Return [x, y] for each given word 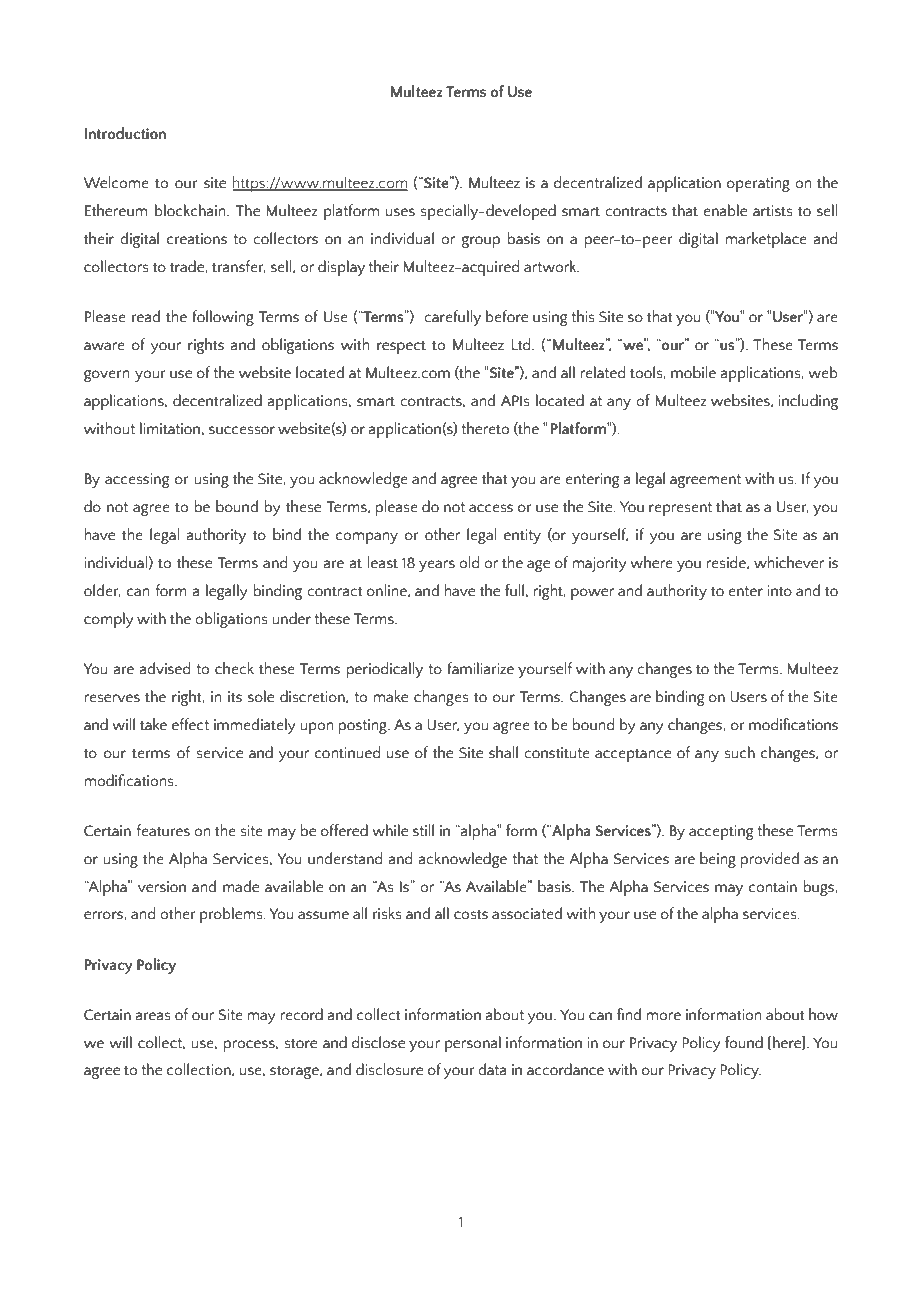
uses [400, 212]
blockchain [191, 210]
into [779, 591]
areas [153, 1016]
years [437, 566]
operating [758, 184]
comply [109, 620]
